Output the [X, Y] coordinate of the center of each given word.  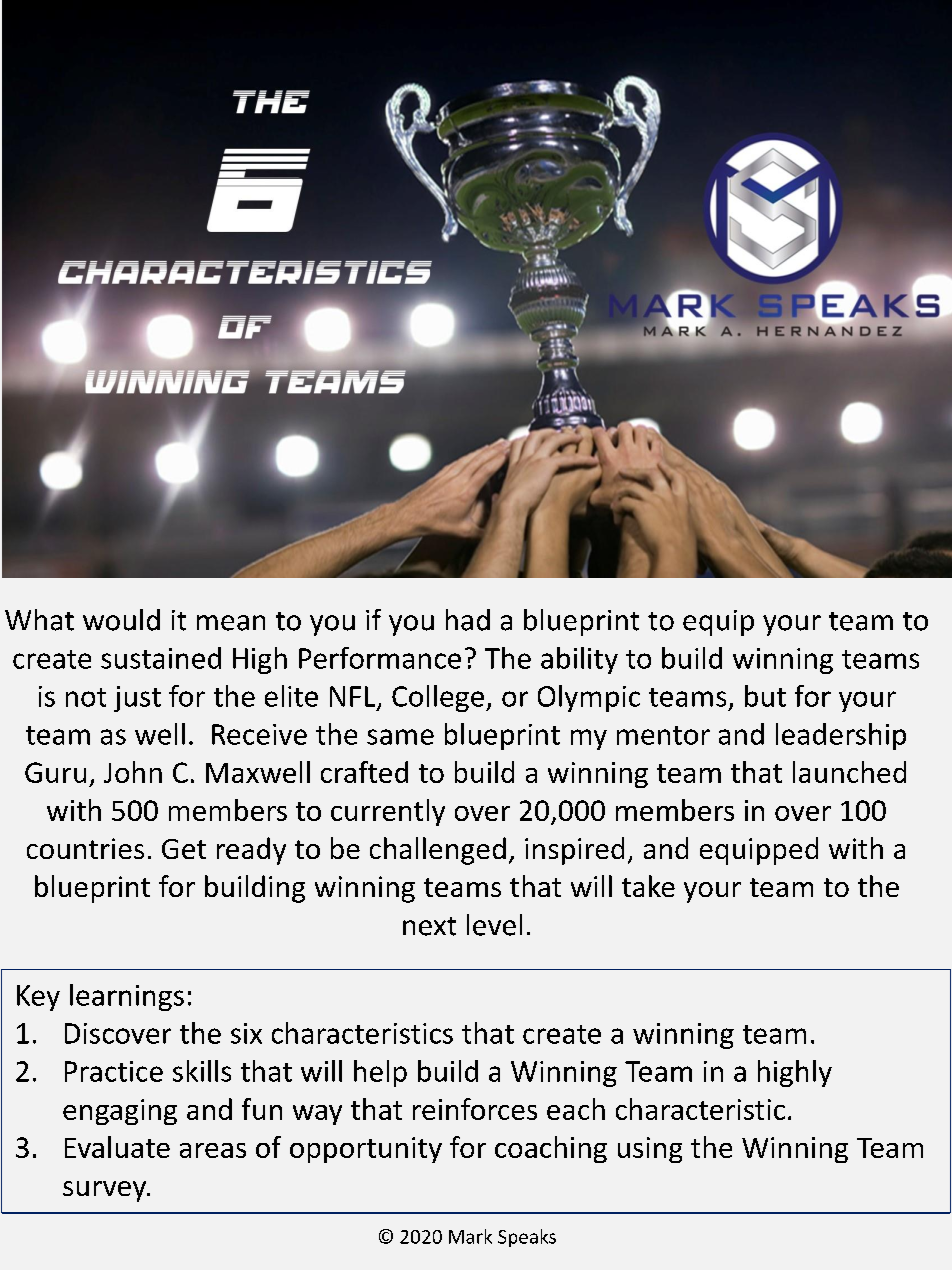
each [576, 1109]
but [765, 696]
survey [106, 1191]
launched [849, 772]
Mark [470, 1236]
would [121, 620]
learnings [127, 997]
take [648, 886]
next [429, 926]
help [380, 1073]
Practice [114, 1071]
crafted [364, 772]
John [133, 772]
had [468, 620]
